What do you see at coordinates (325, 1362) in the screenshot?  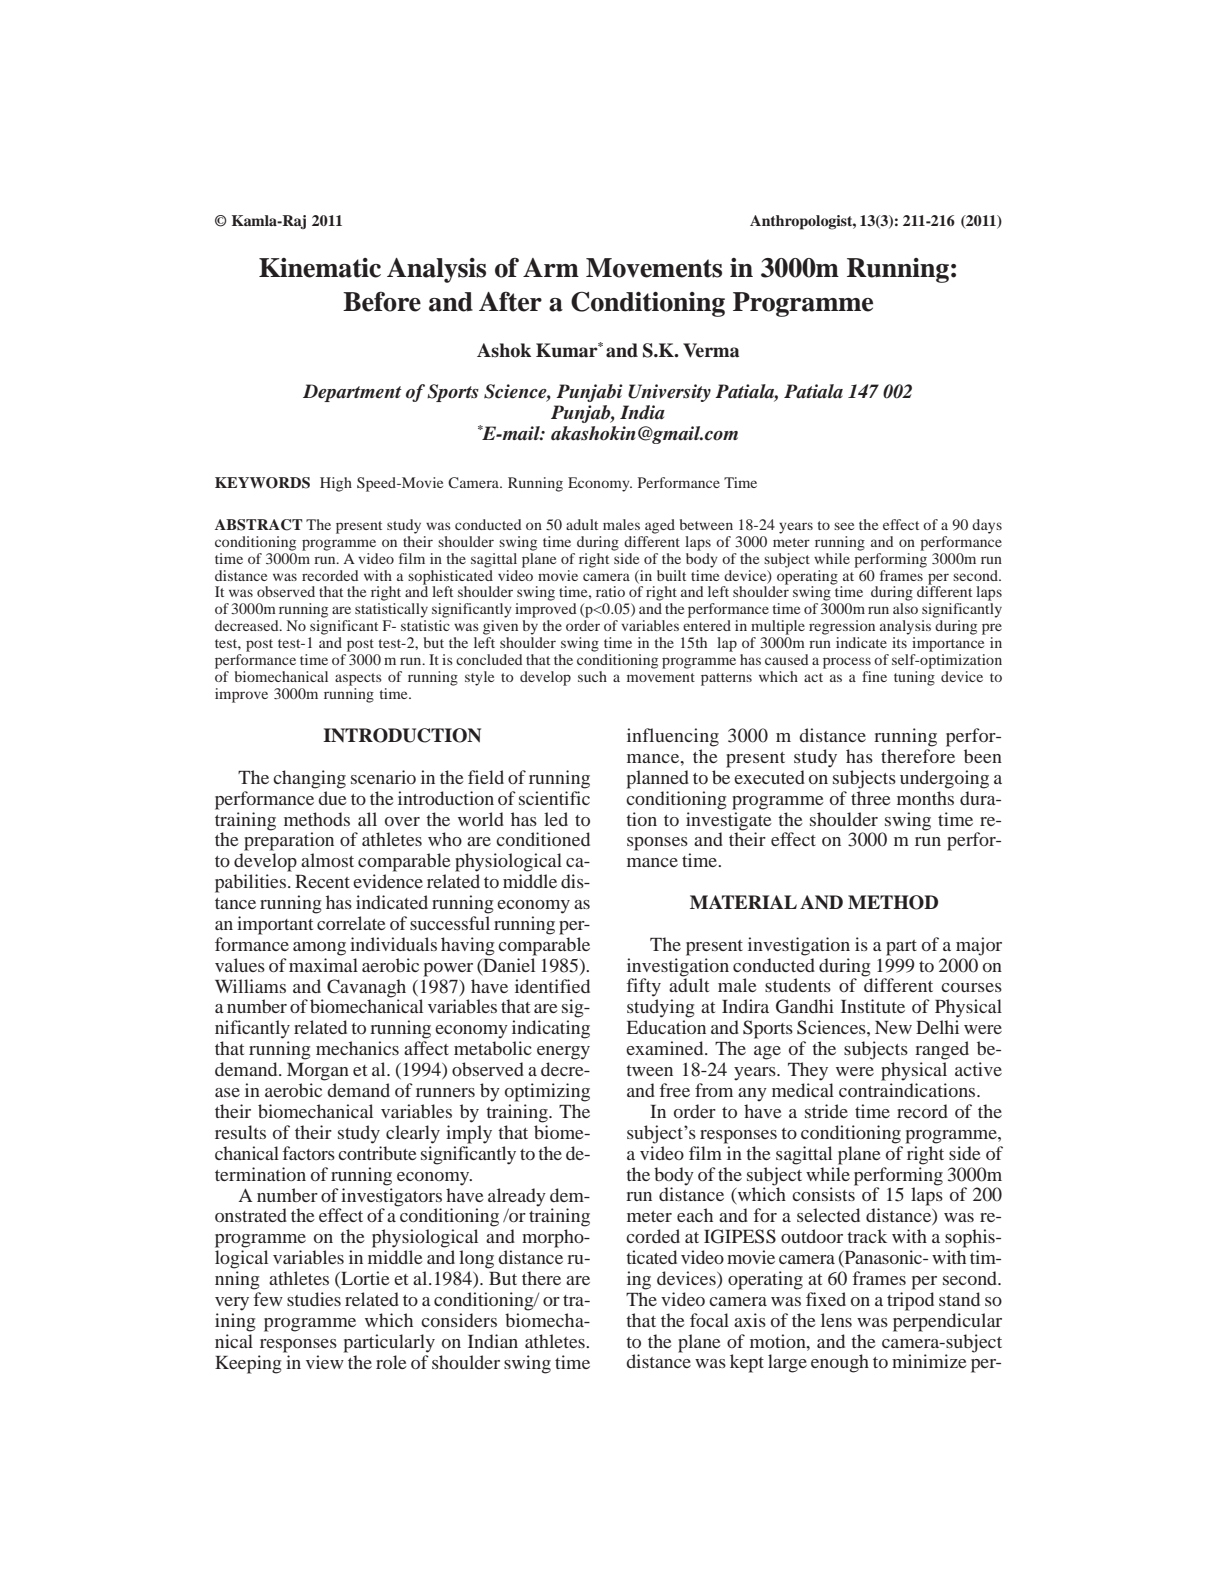 I see `view` at bounding box center [325, 1362].
